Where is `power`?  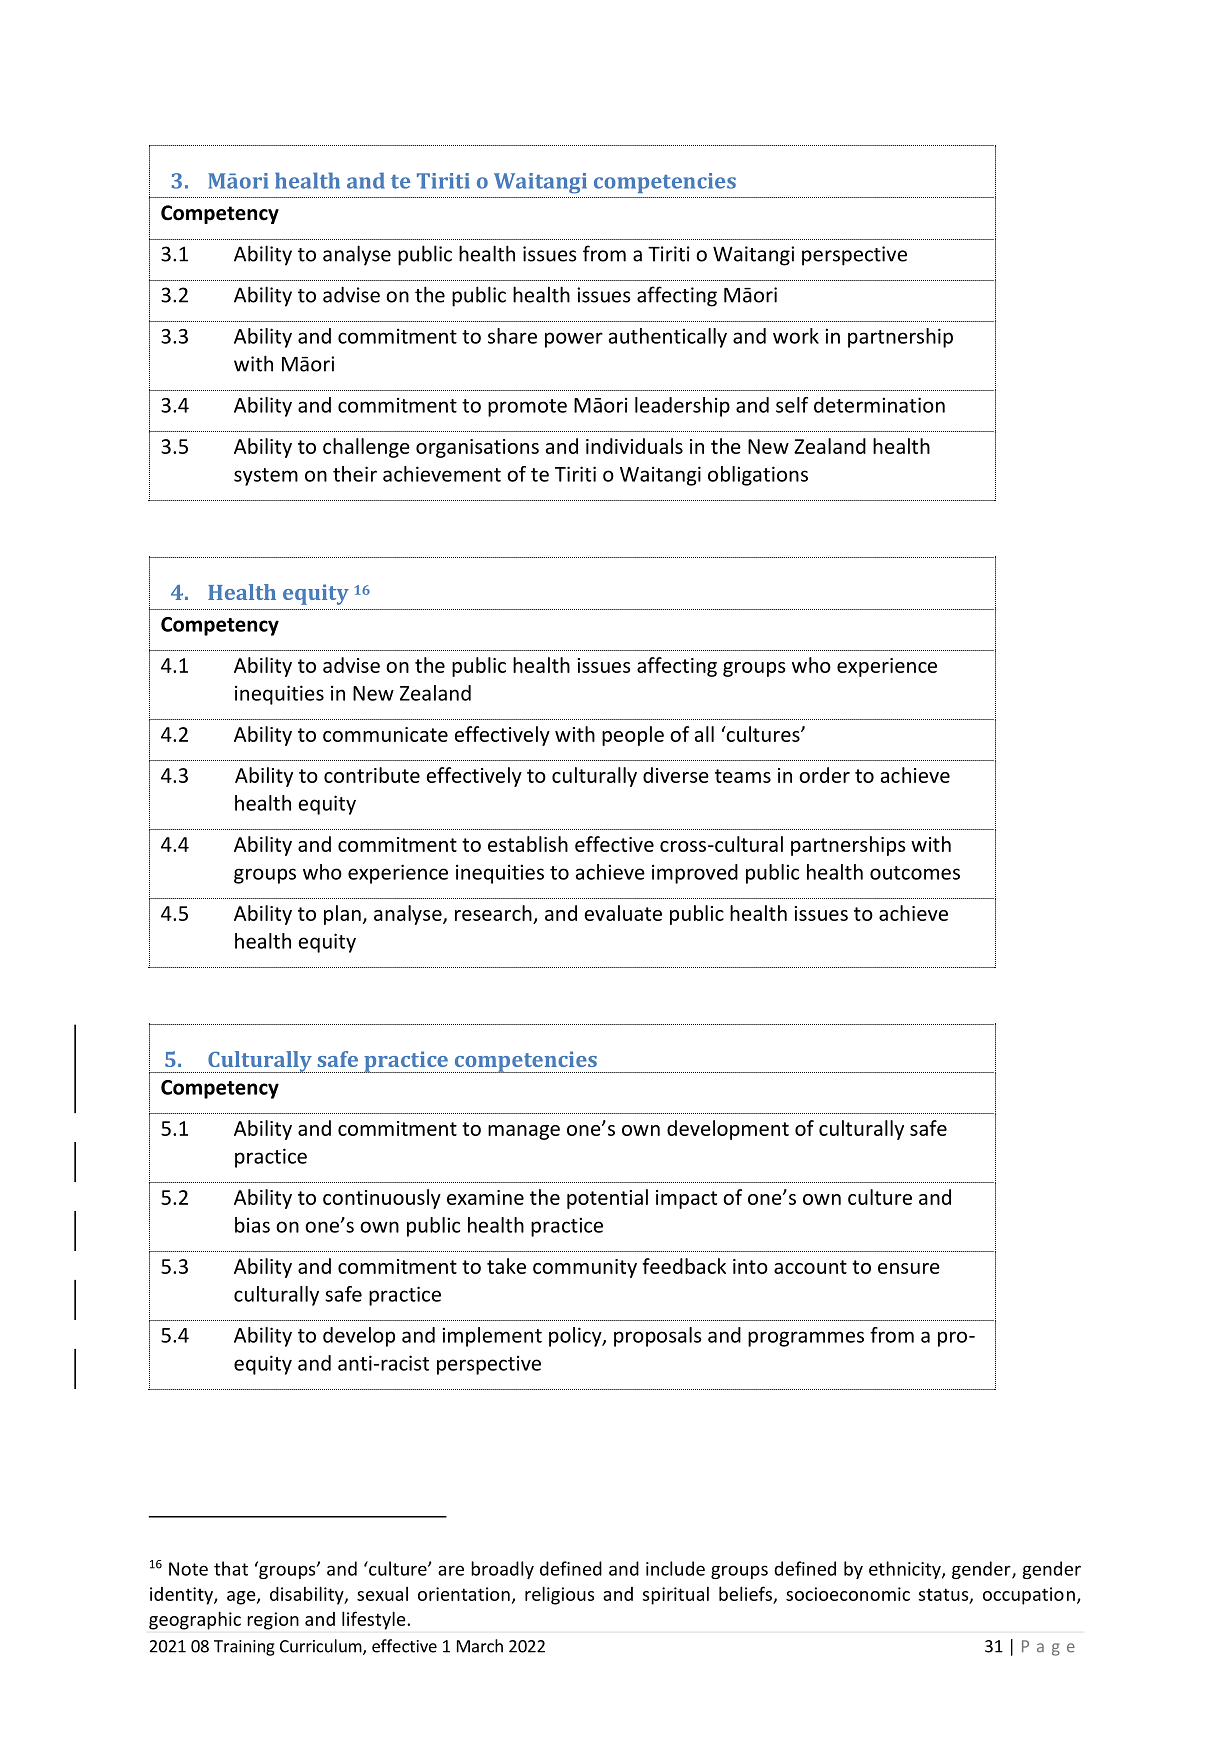 power is located at coordinates (574, 340).
